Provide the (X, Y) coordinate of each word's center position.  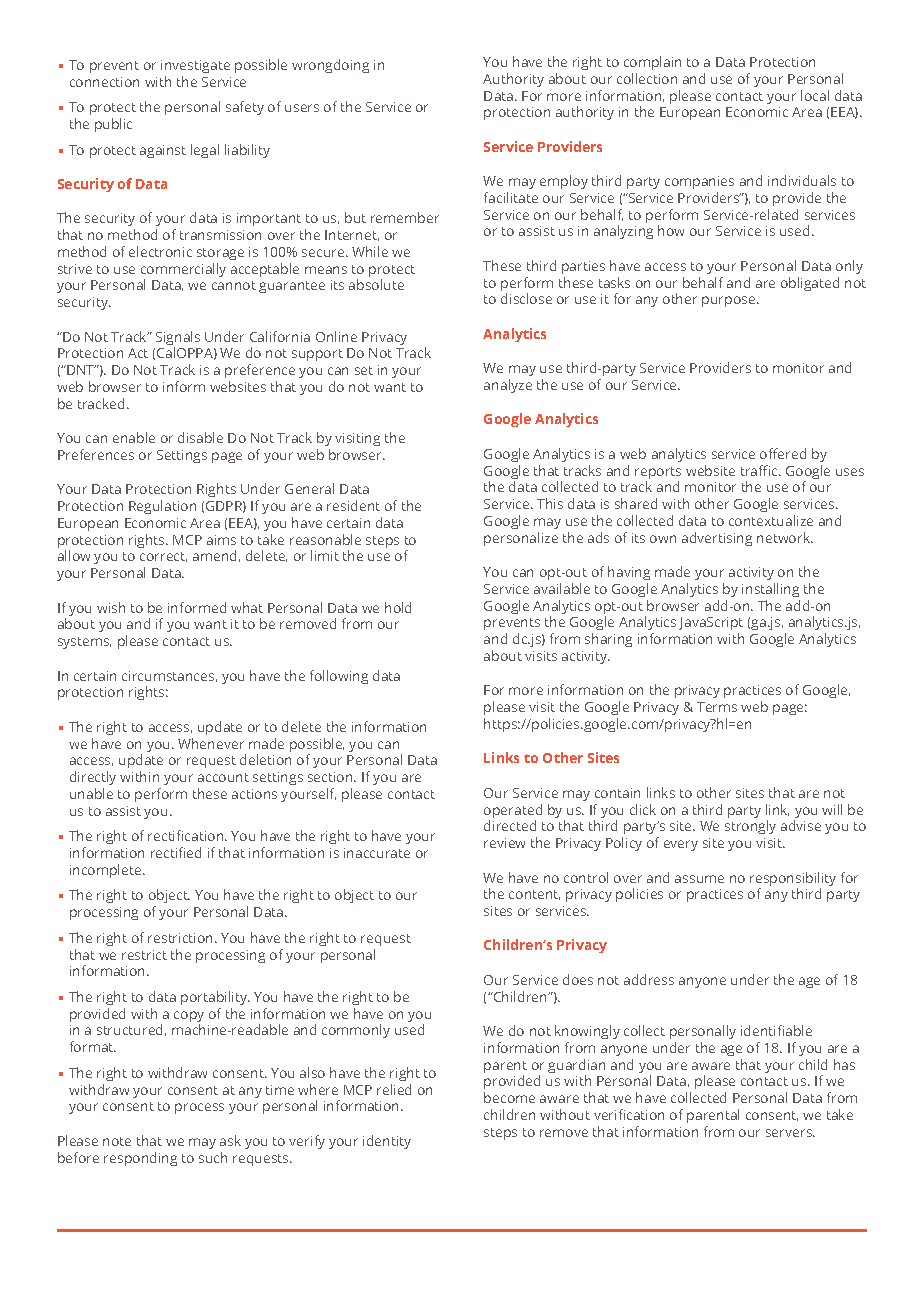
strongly (750, 827)
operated (513, 812)
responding (140, 1159)
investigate (195, 66)
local (815, 95)
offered (783, 453)
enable (134, 437)
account (223, 777)
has (844, 1064)
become (509, 1097)
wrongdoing (330, 66)
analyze (508, 386)
